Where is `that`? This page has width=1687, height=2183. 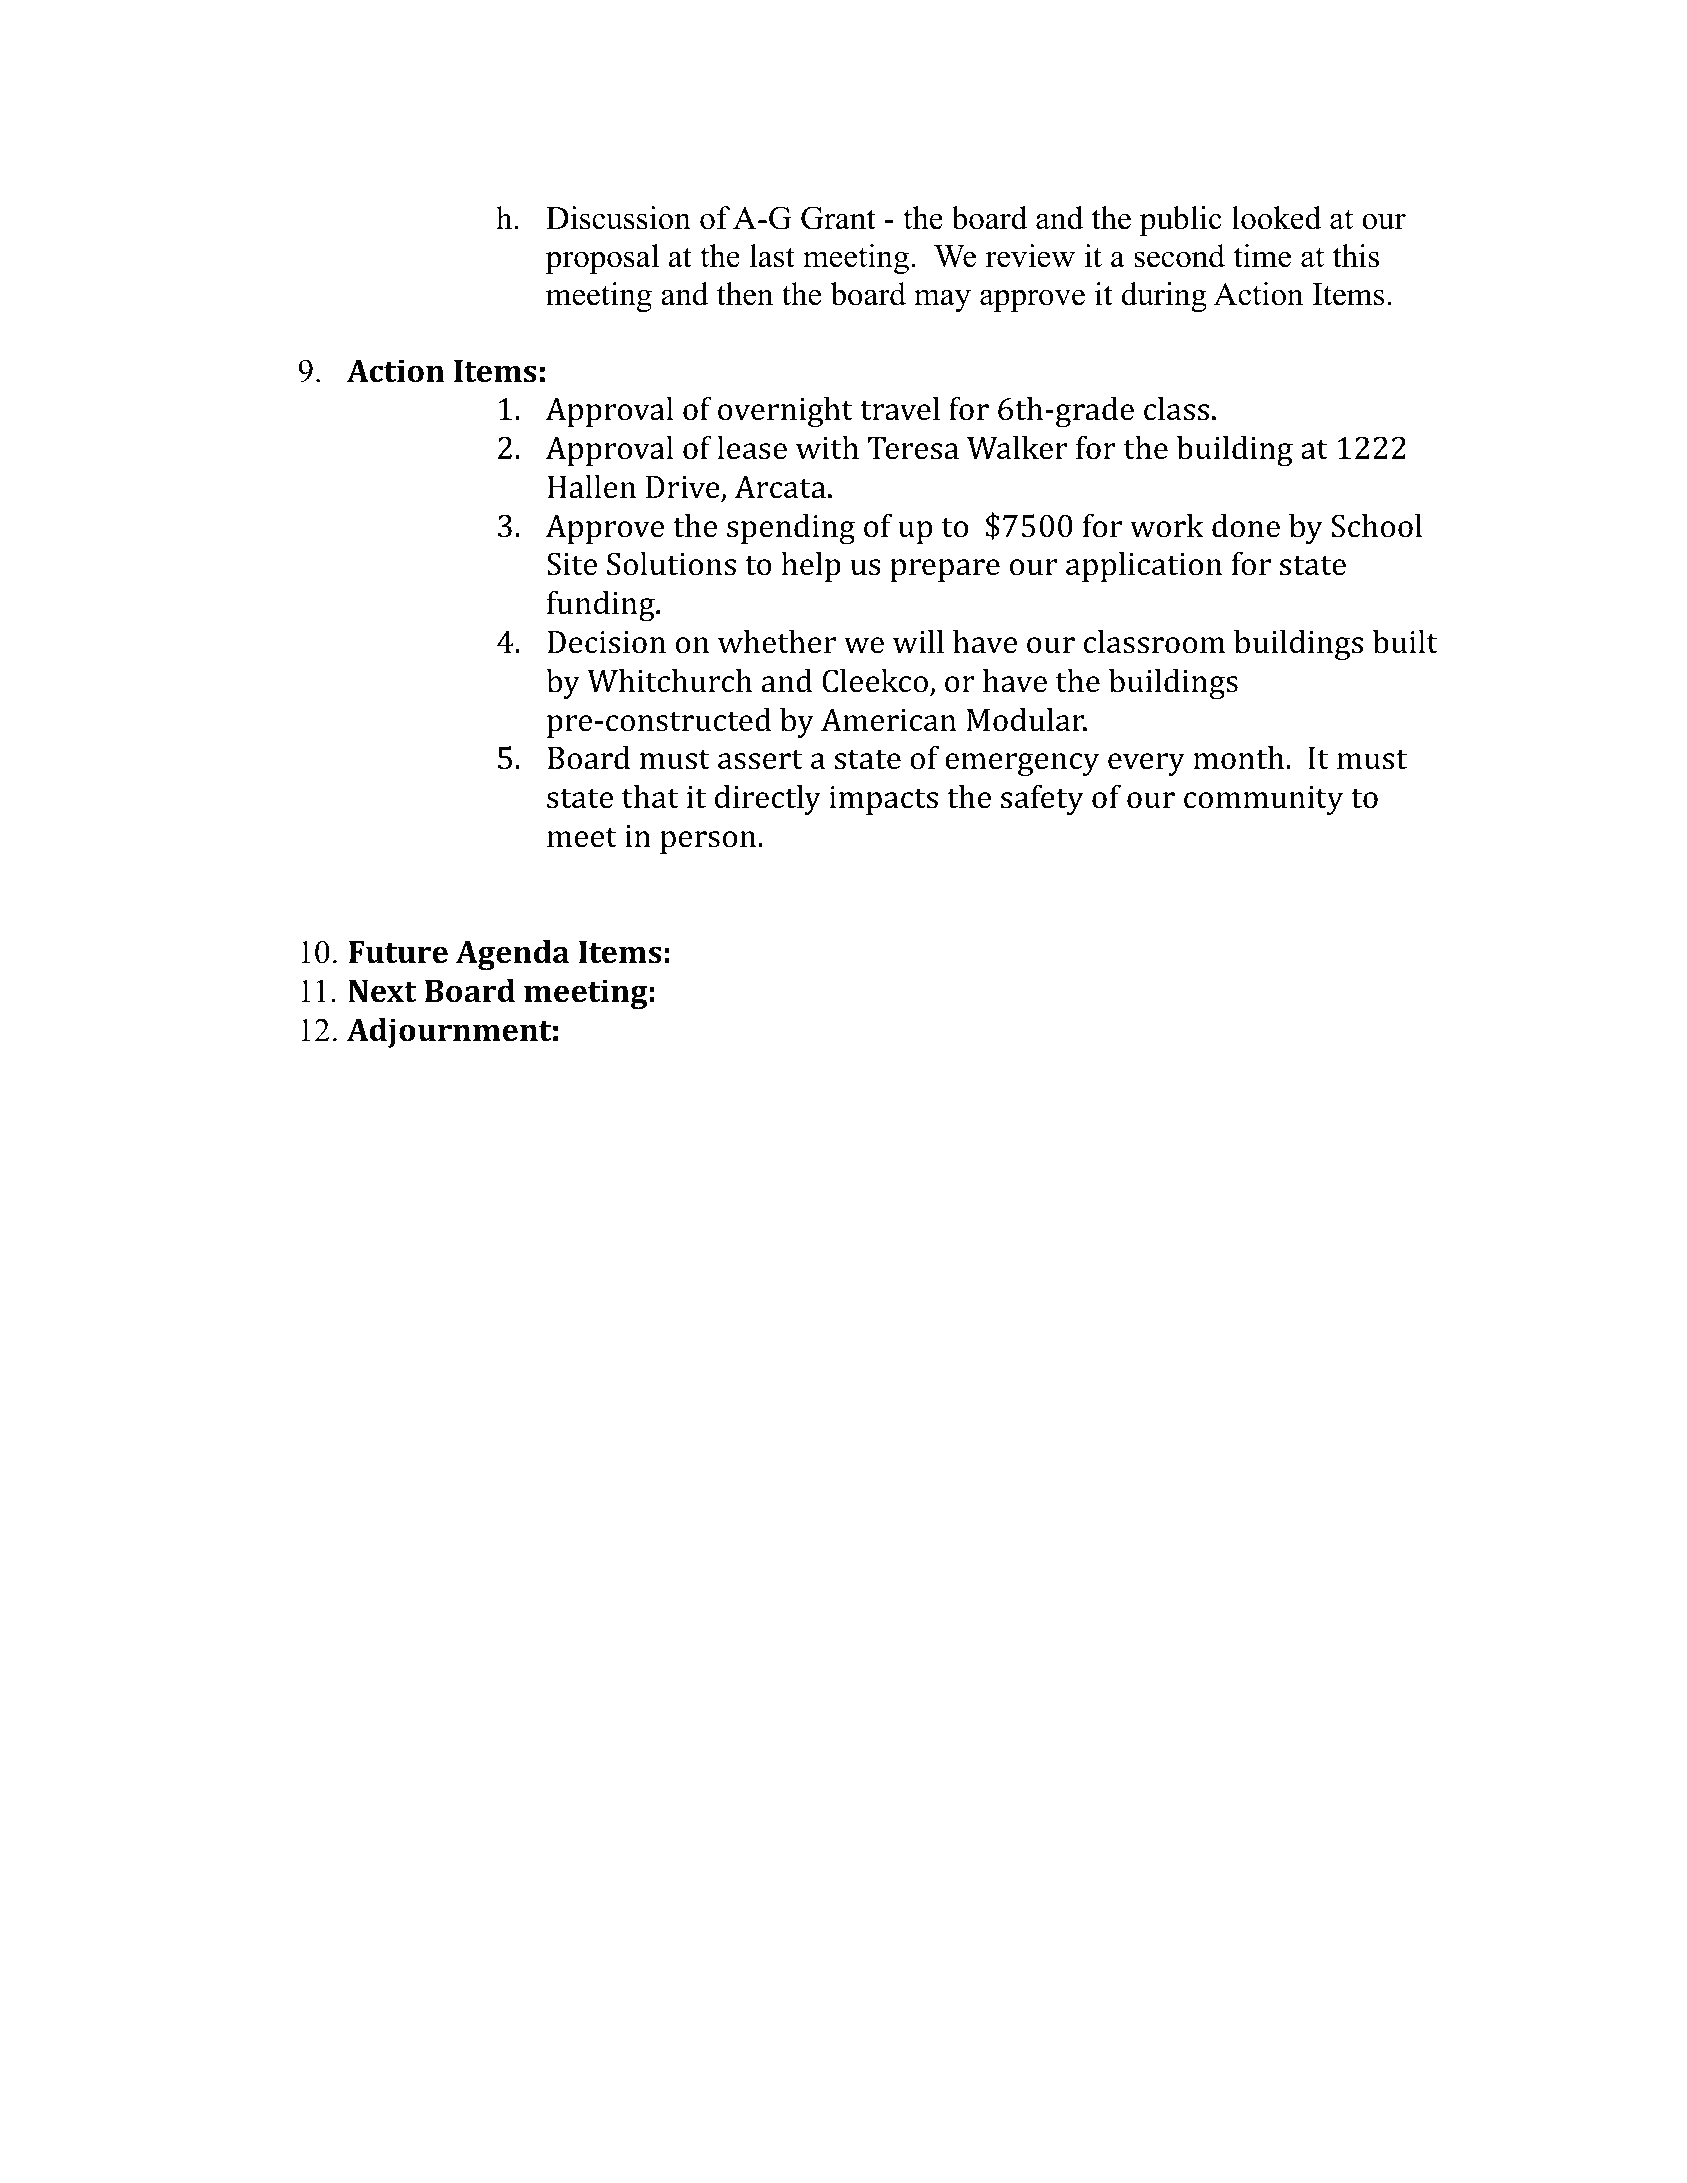
that is located at coordinates (650, 797).
